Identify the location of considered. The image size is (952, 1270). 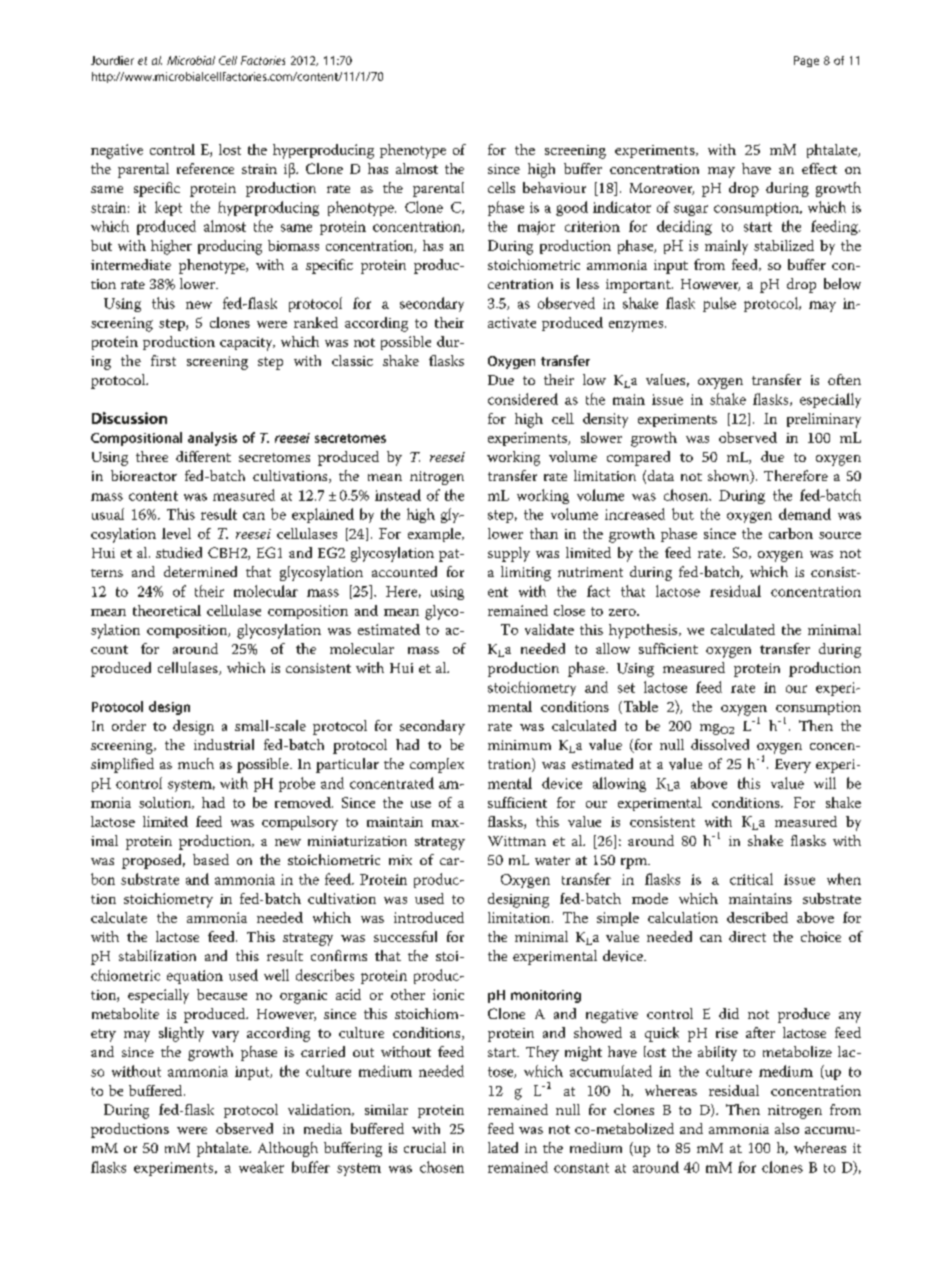
(523, 399).
